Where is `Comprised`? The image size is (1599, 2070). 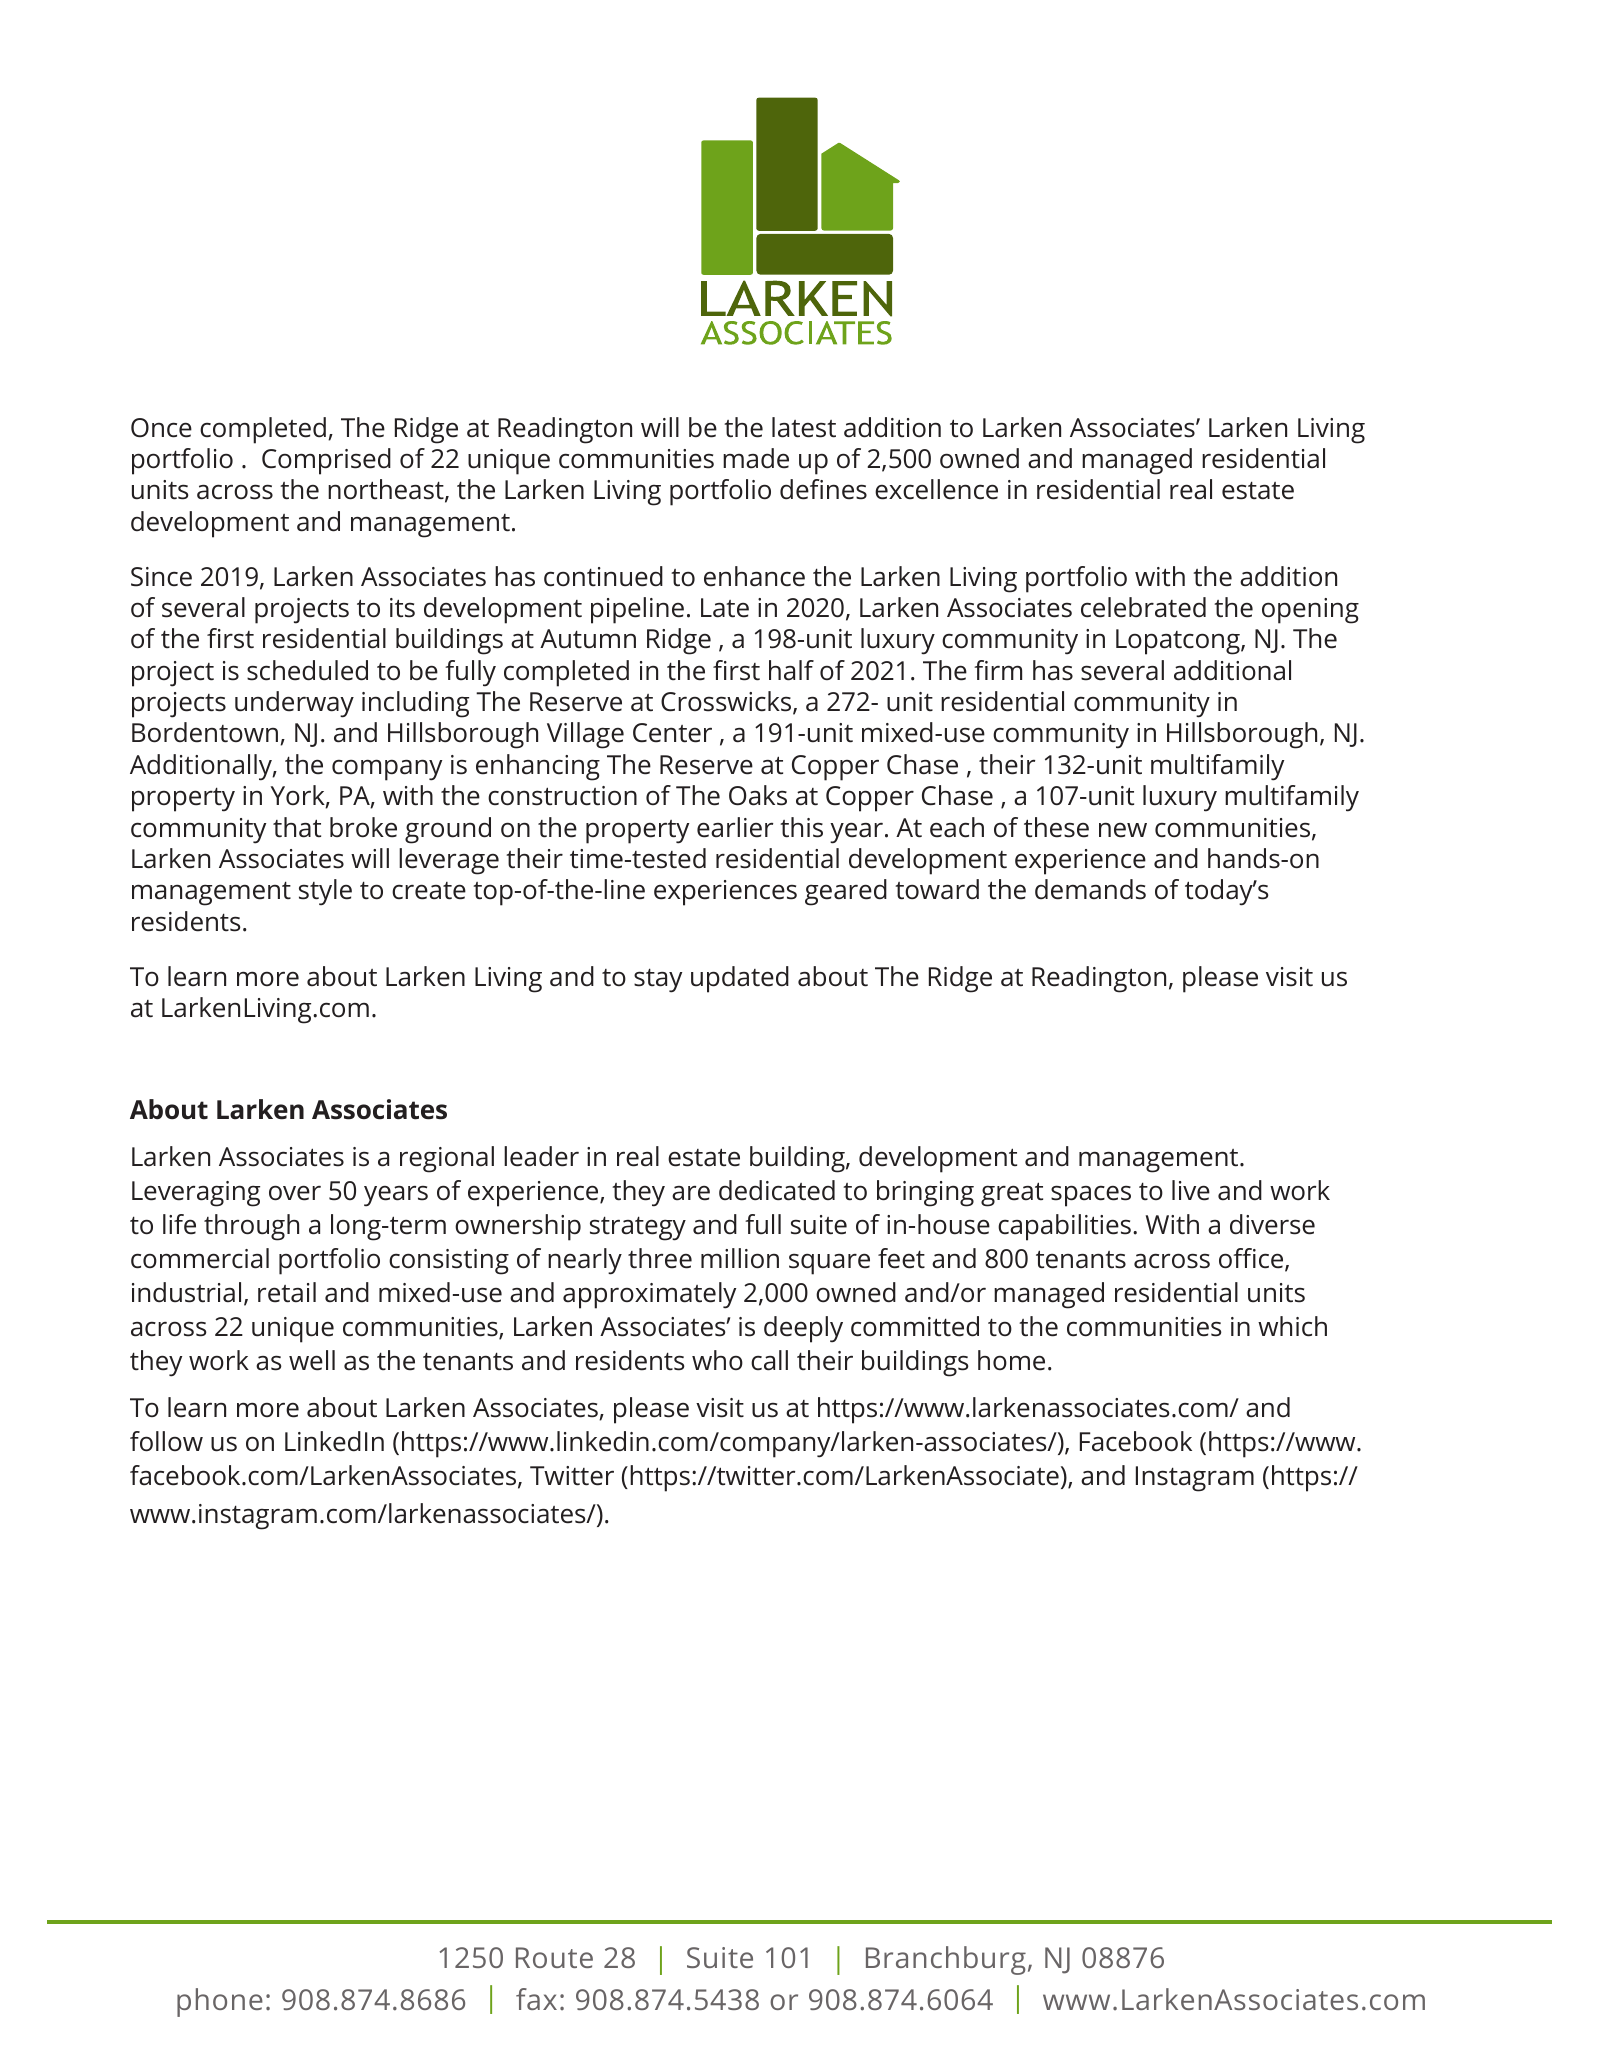 Comprised is located at coordinates (326, 461).
